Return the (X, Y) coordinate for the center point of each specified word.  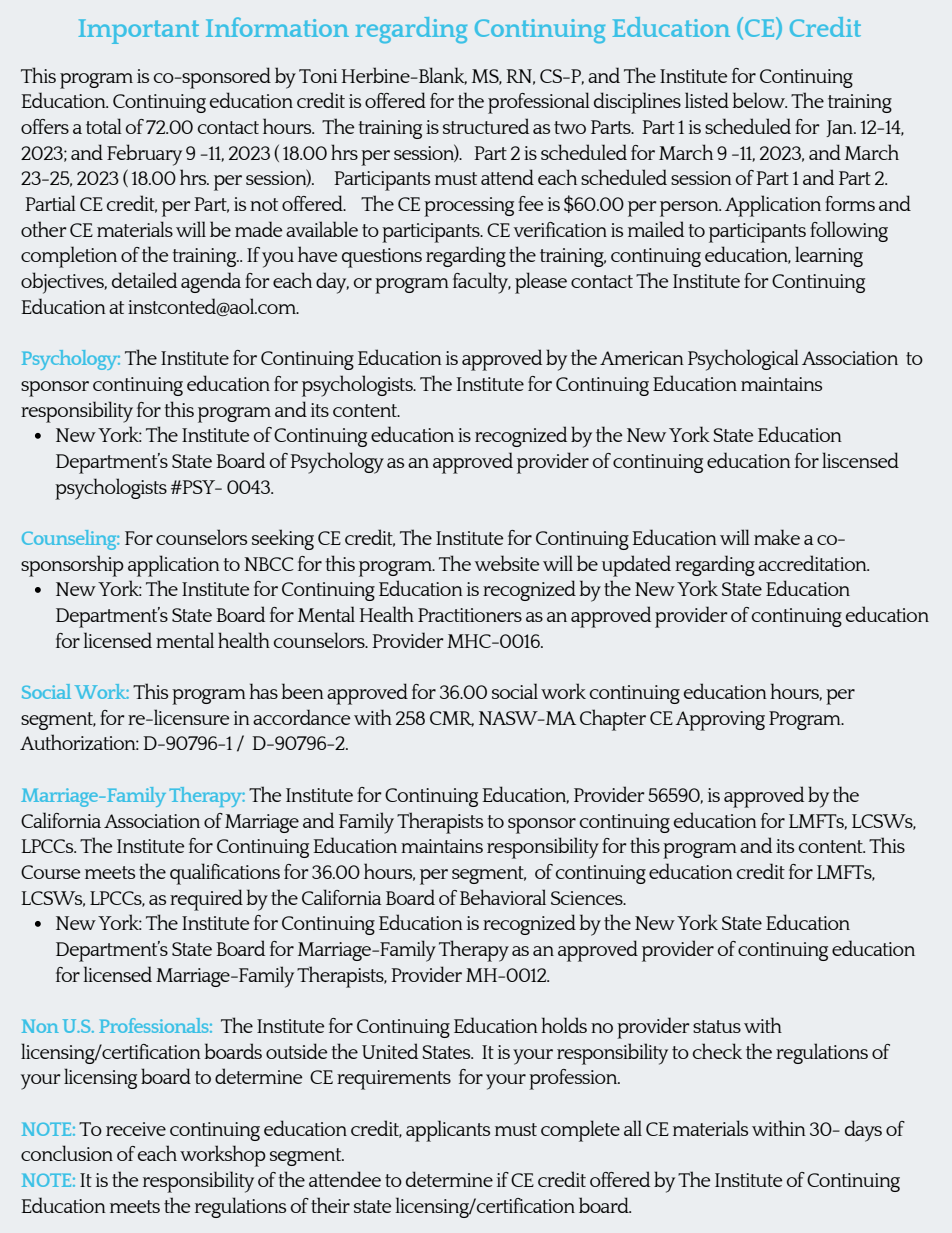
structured (486, 126)
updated (636, 566)
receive (136, 1129)
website (507, 563)
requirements (394, 1080)
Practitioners (470, 615)
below (759, 100)
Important (139, 31)
